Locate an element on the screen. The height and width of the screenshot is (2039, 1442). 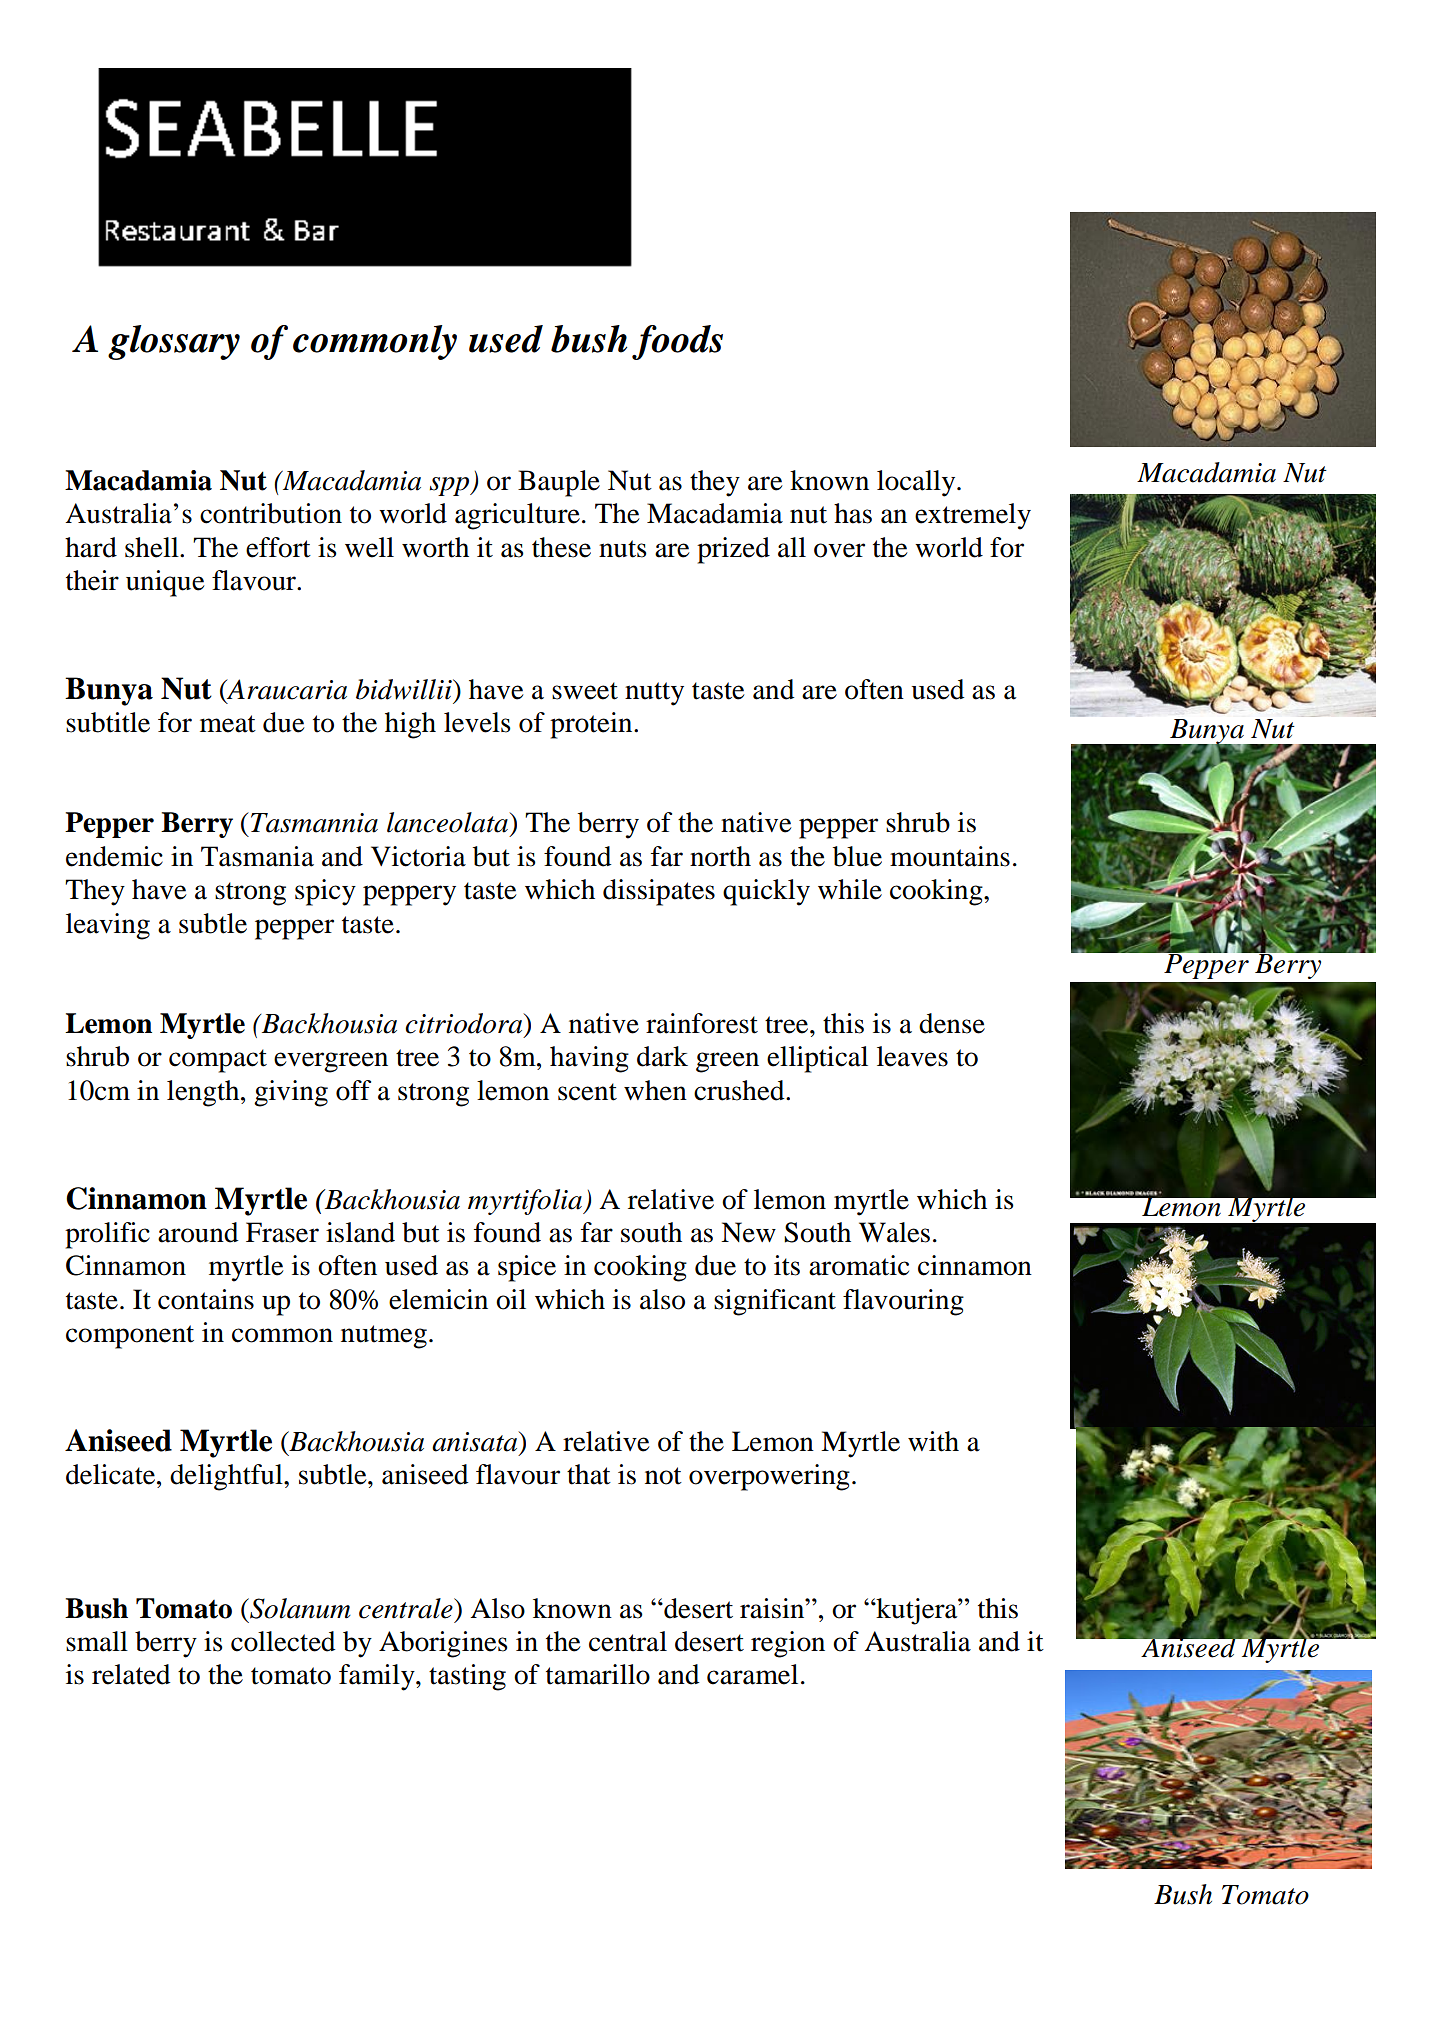
contains is located at coordinates (206, 1299).
